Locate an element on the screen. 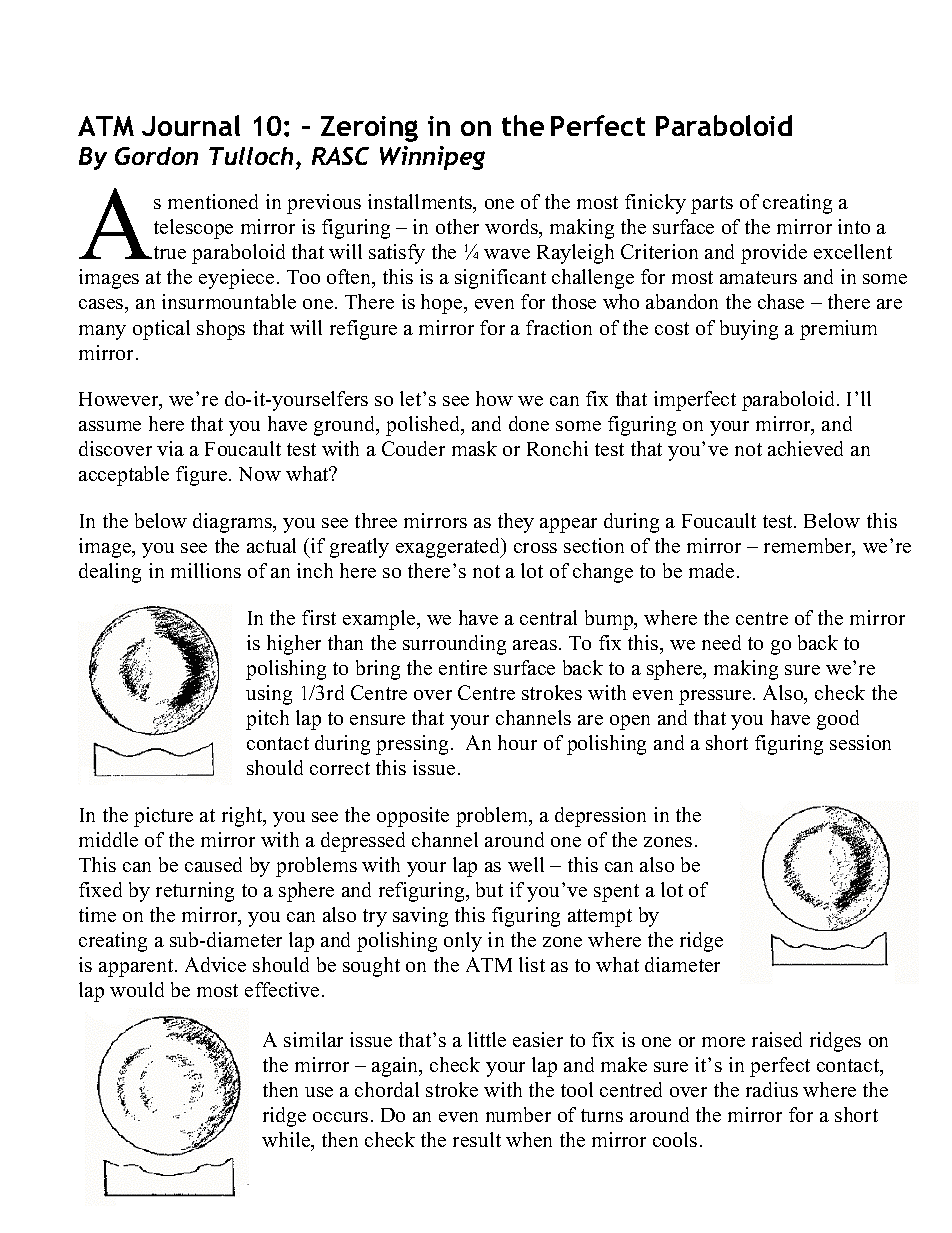 This screenshot has width=952, height=1233. Winnipeg is located at coordinates (432, 158).
